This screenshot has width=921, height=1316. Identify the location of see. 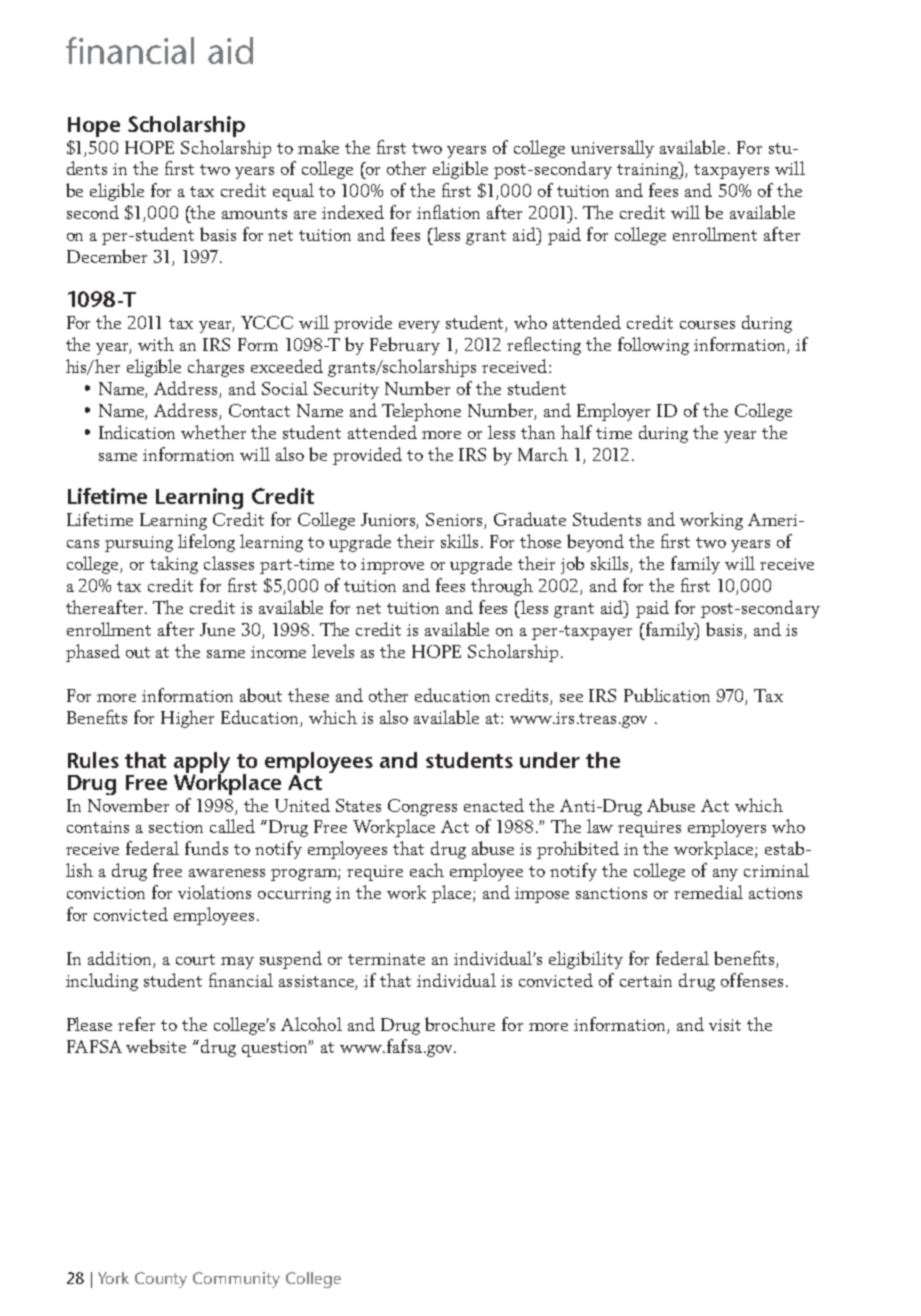
(571, 698).
